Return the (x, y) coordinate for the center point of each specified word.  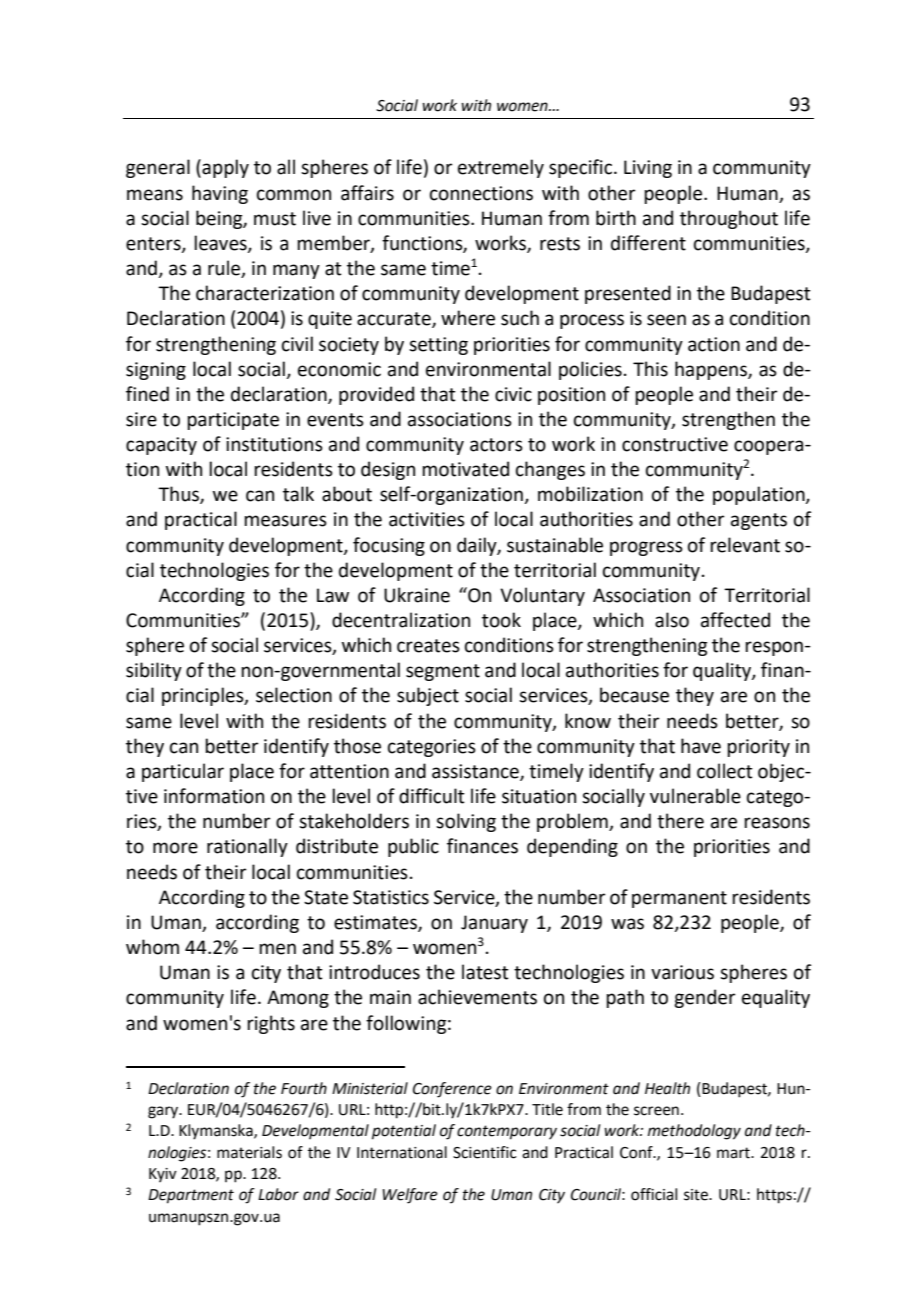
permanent (679, 899)
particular (183, 772)
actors (496, 445)
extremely (501, 168)
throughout (729, 219)
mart (734, 1153)
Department (191, 1196)
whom (152, 947)
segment (443, 672)
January (494, 924)
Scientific (485, 1152)
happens (712, 370)
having (220, 194)
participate (233, 421)
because (634, 695)
